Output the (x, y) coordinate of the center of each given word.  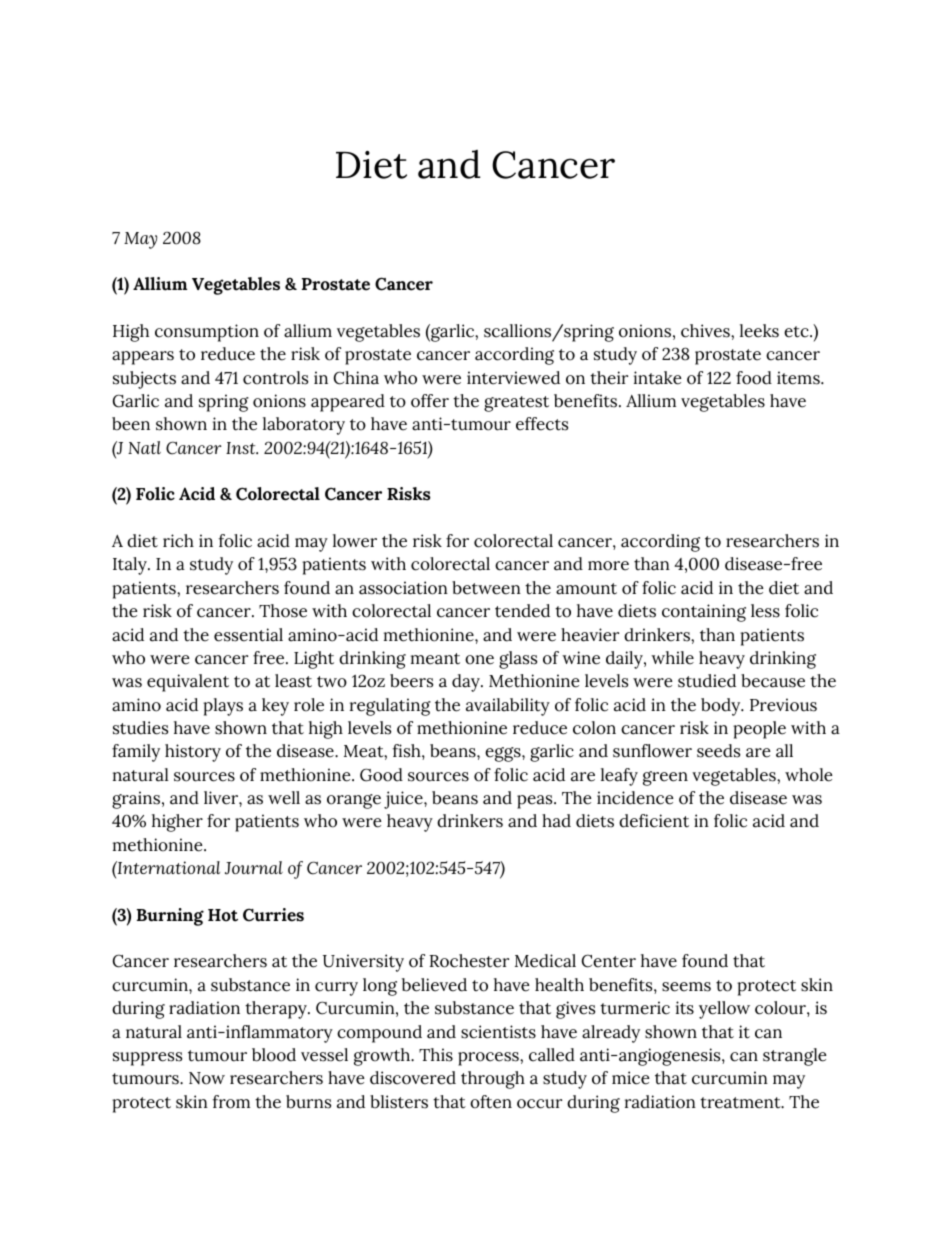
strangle (794, 1057)
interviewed (513, 378)
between (486, 588)
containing (704, 613)
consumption (207, 333)
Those (283, 611)
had (556, 821)
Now (207, 1078)
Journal (254, 868)
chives (706, 331)
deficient (654, 821)
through (493, 1080)
